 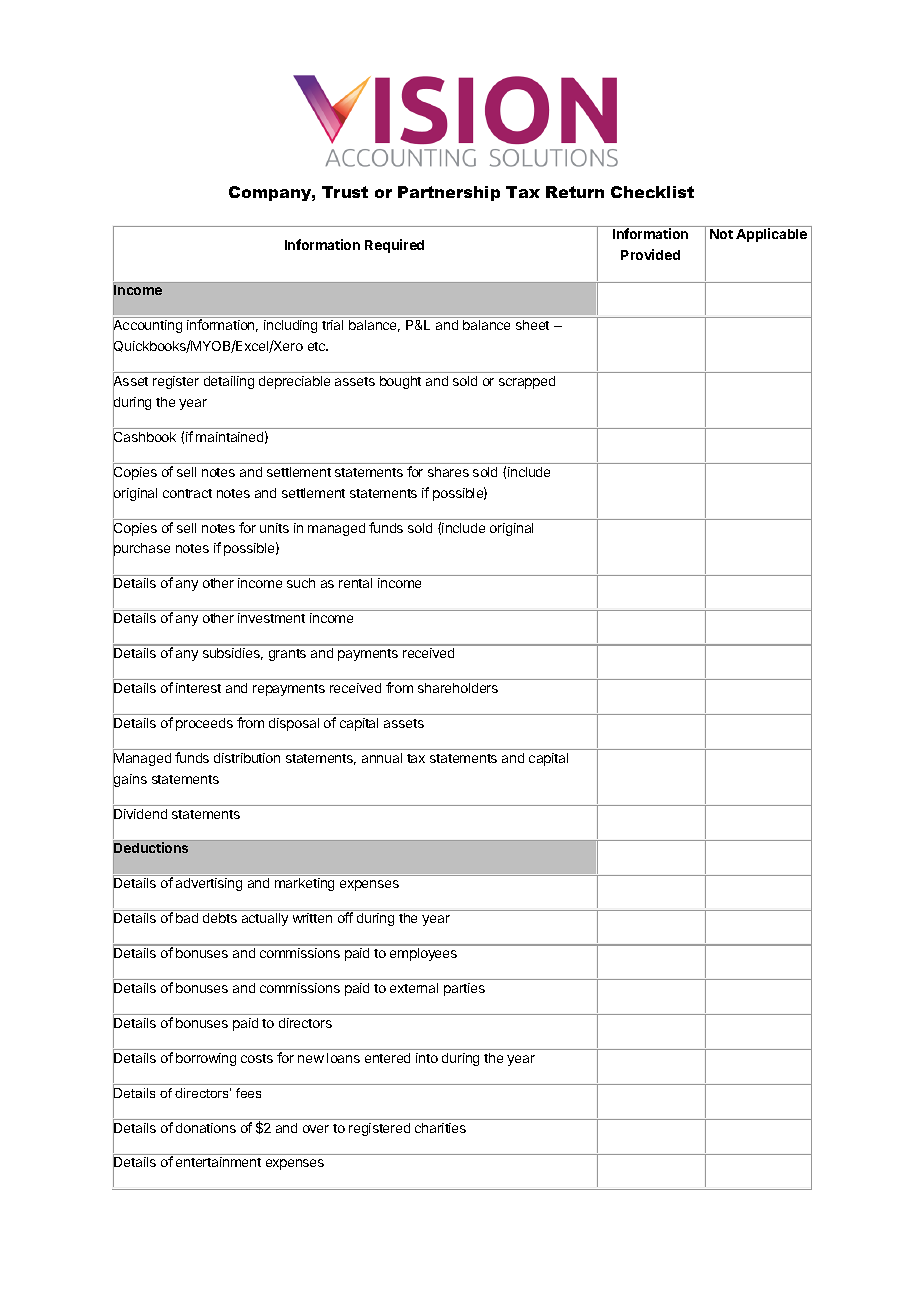 I want to click on charities, so click(x=440, y=1128).
